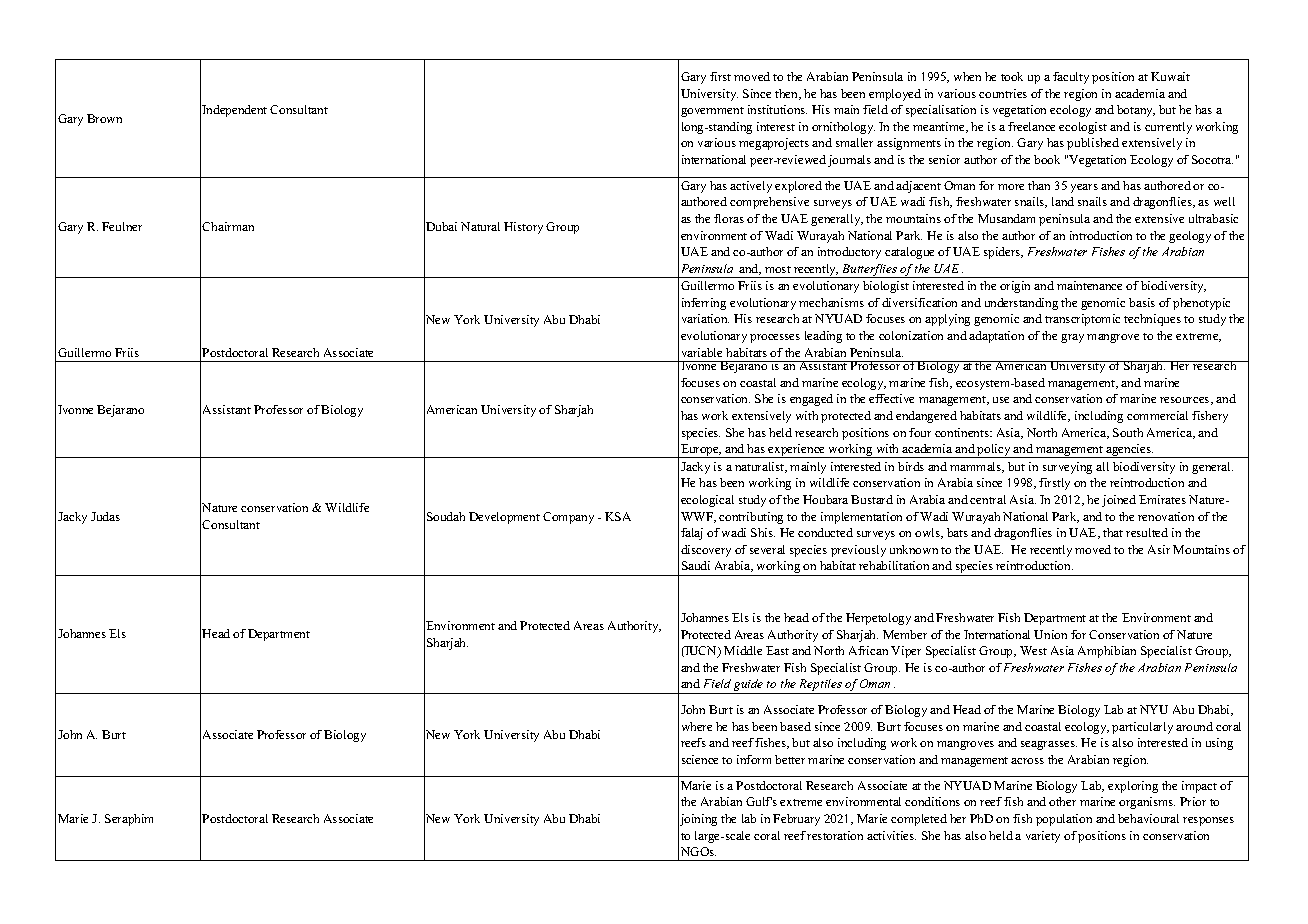  I want to click on surveying, so click(1067, 468).
